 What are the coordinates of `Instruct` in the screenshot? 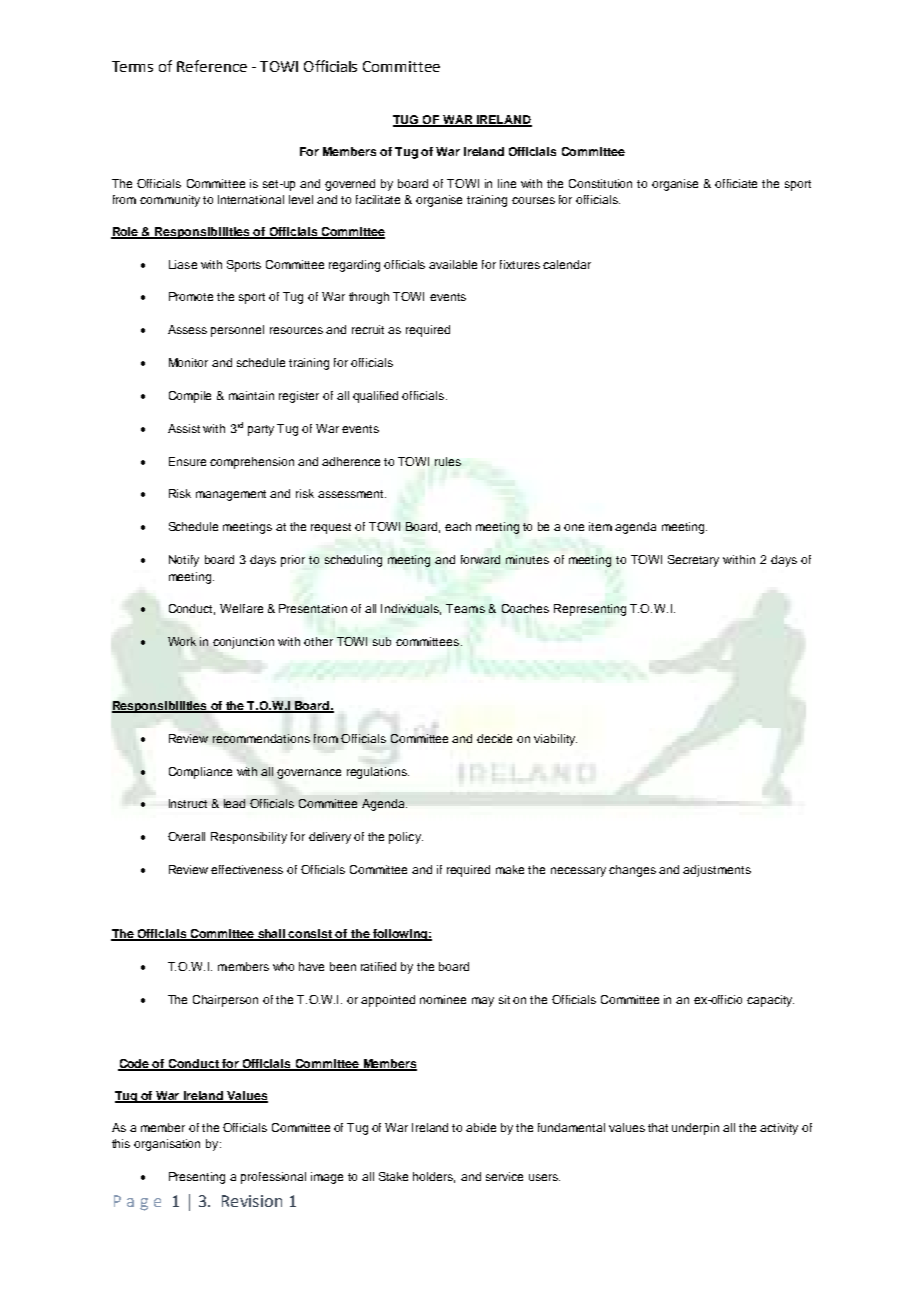 It's located at (188, 803).
